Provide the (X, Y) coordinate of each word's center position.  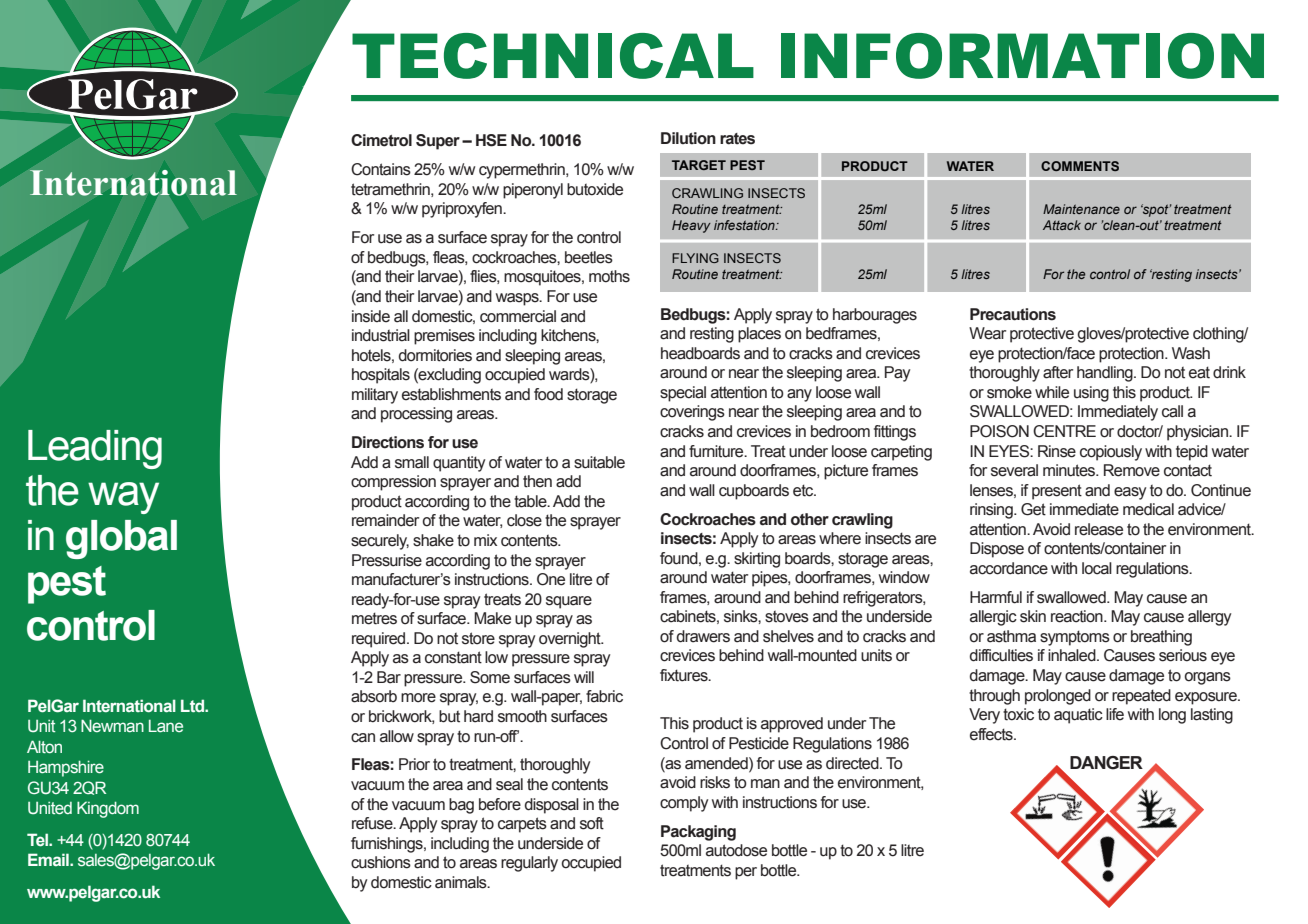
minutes (1070, 470)
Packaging (698, 833)
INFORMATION (1022, 56)
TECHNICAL (553, 56)
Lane (166, 725)
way (123, 498)
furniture (717, 451)
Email (49, 859)
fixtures (685, 675)
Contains (381, 169)
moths (609, 276)
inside (371, 316)
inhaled (1073, 655)
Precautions (1013, 314)
